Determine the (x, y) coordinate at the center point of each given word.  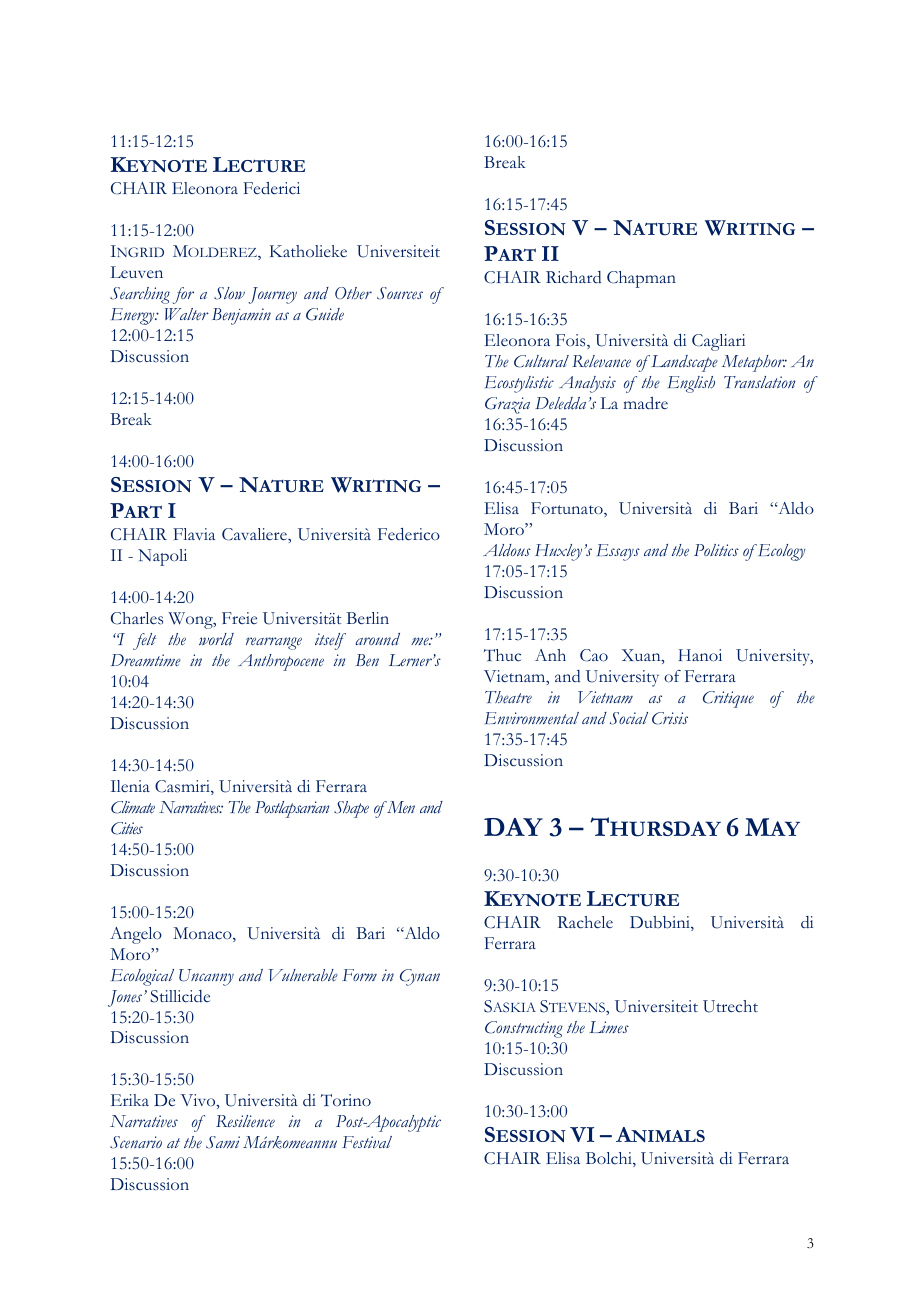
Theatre (508, 697)
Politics (716, 550)
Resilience (245, 1121)
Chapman (641, 279)
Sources (400, 293)
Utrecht (730, 1006)
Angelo (136, 935)
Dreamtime (146, 660)
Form (359, 975)
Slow (229, 293)
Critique (728, 699)
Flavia (194, 534)
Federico (409, 534)
